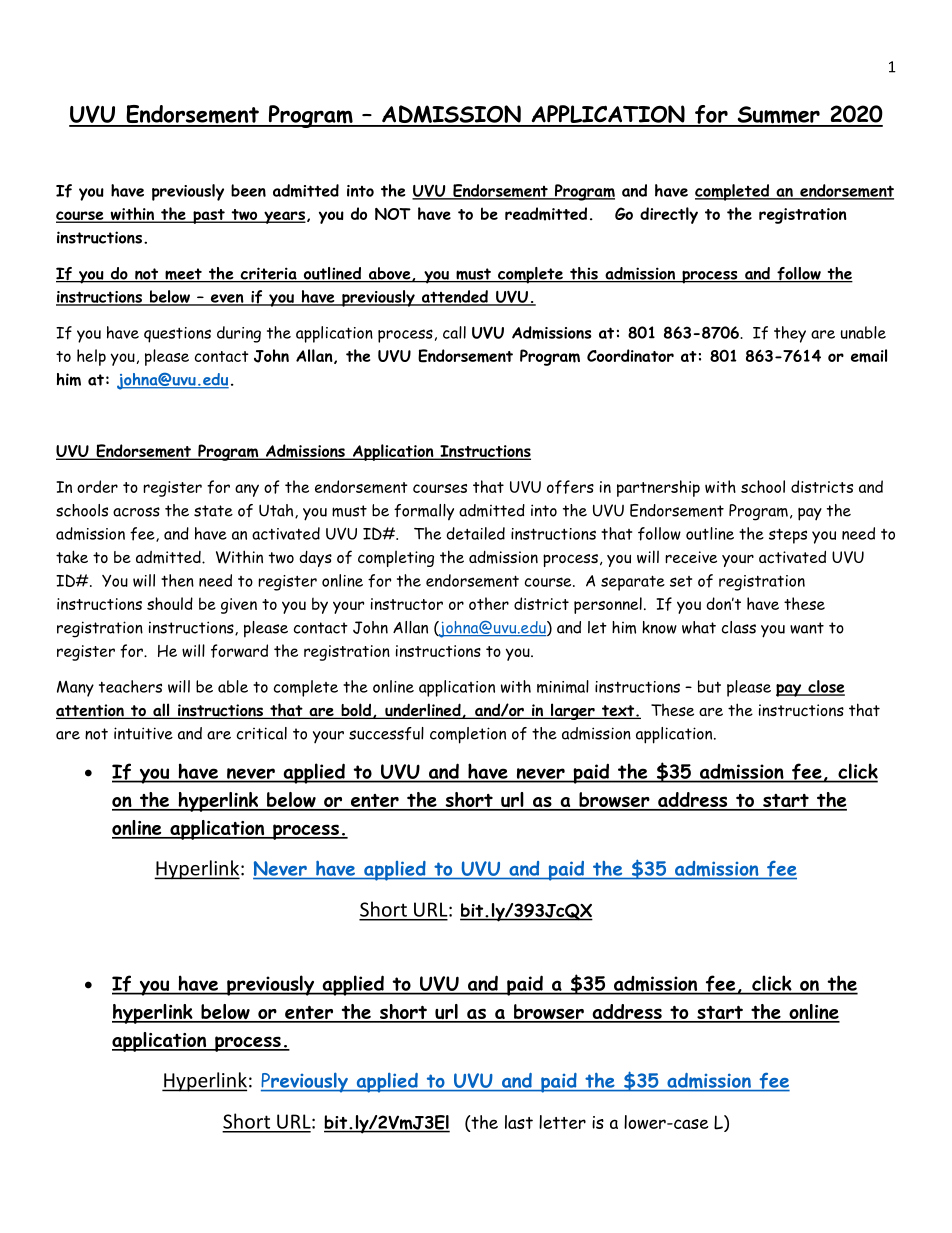 Image resolution: width=952 pixels, height=1233 pixels. Describe the element at coordinates (778, 116) in the page. I see `Summer` at that location.
